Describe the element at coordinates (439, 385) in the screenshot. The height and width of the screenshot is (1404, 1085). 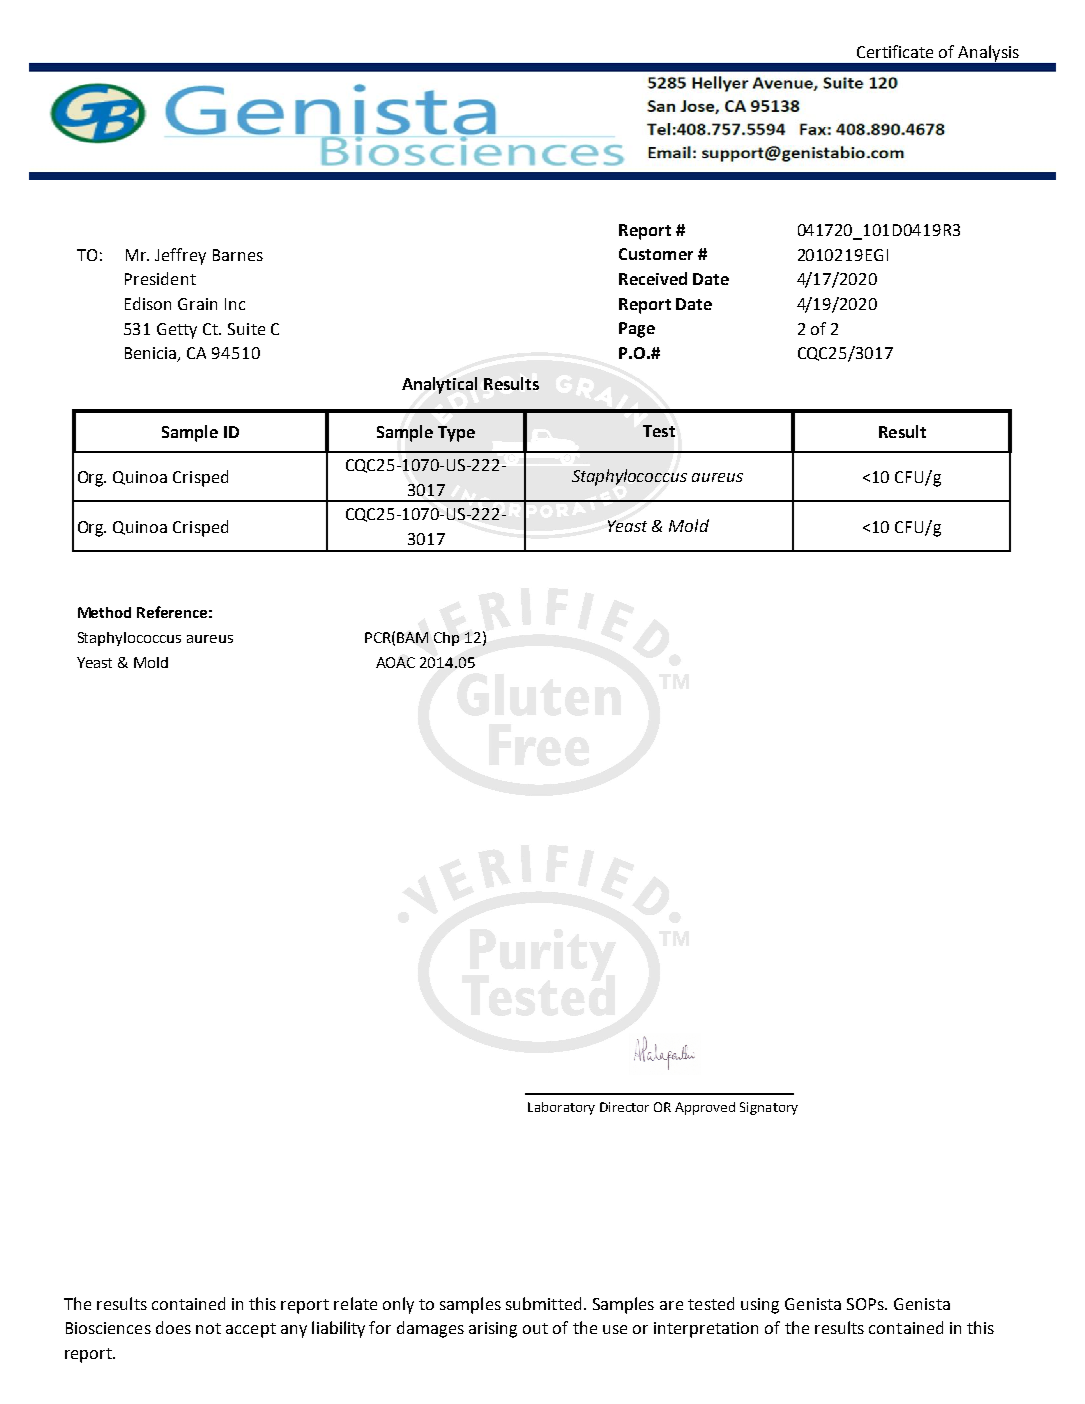
I see `Analytical` at that location.
